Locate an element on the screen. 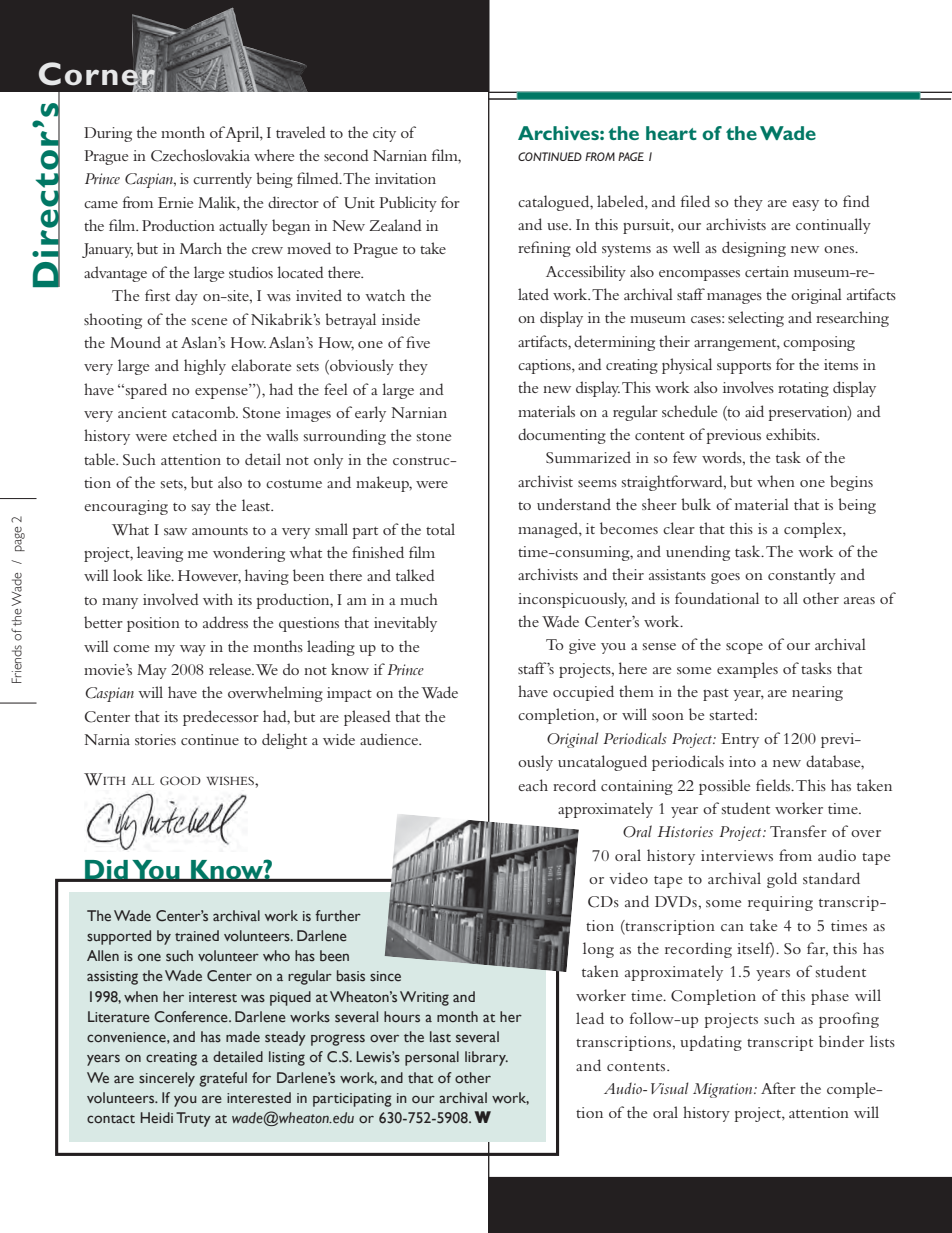  address is located at coordinates (225, 622).
